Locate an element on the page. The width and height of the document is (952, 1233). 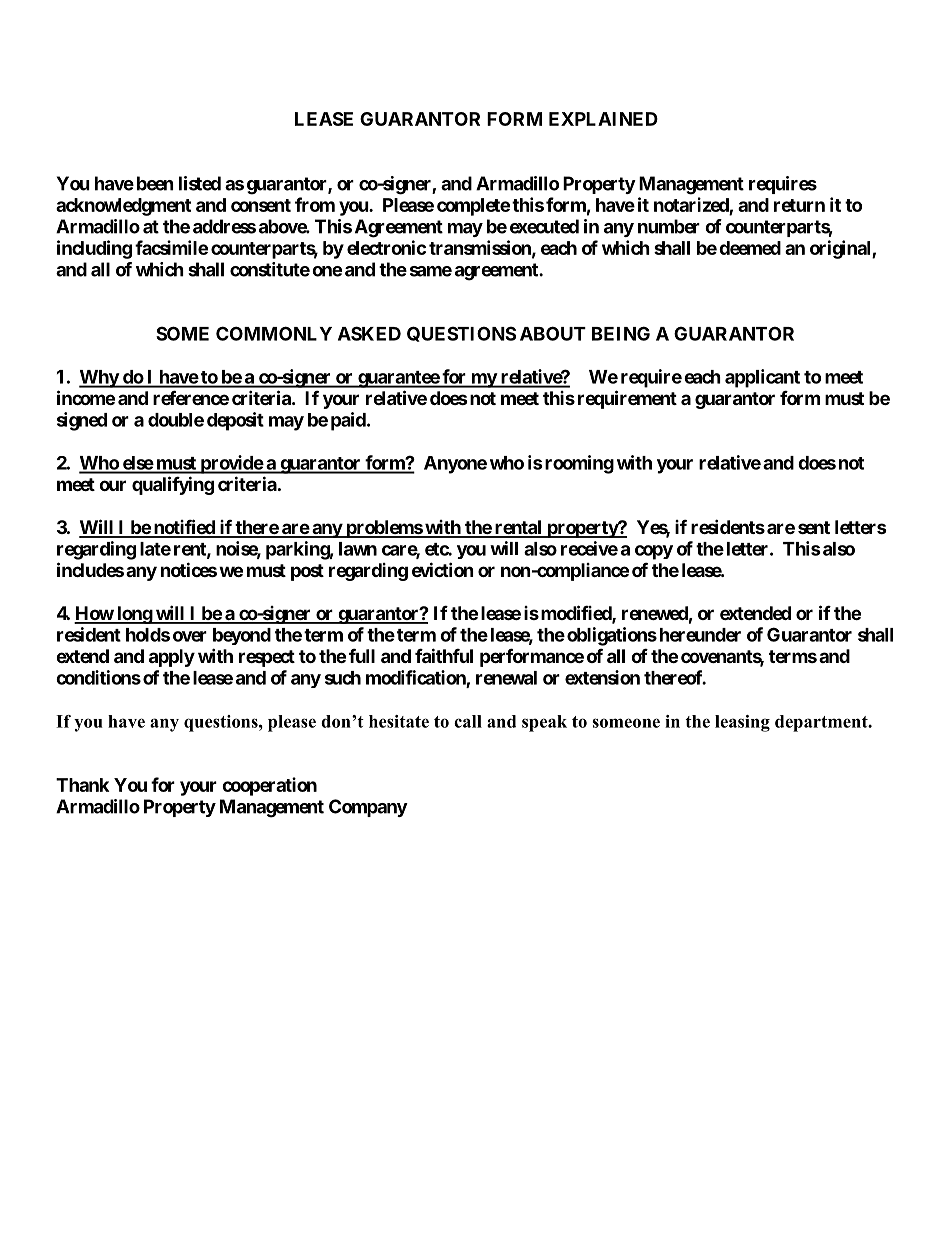
Thank is located at coordinates (82, 785).
